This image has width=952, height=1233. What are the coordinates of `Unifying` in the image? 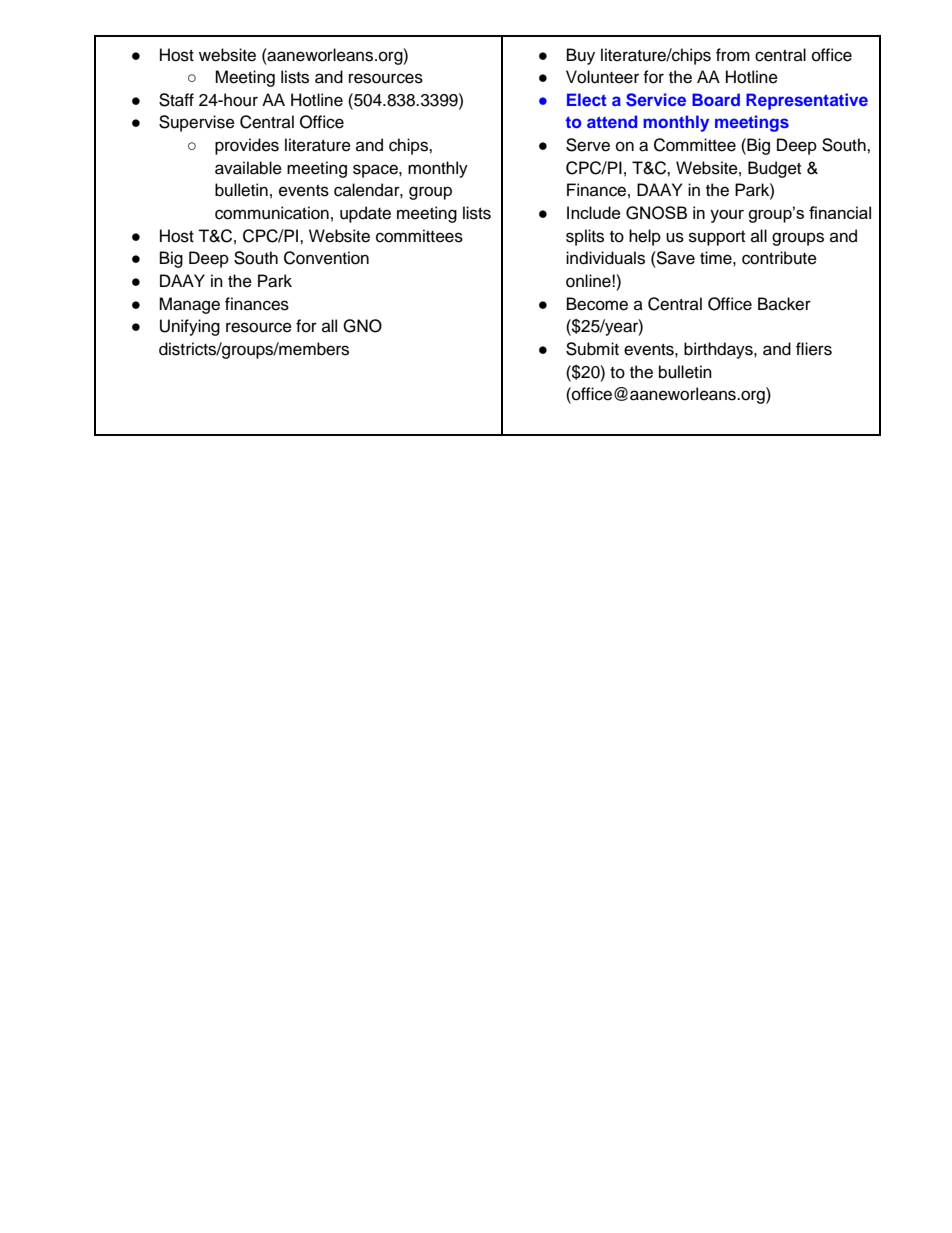 It's located at (190, 327).
